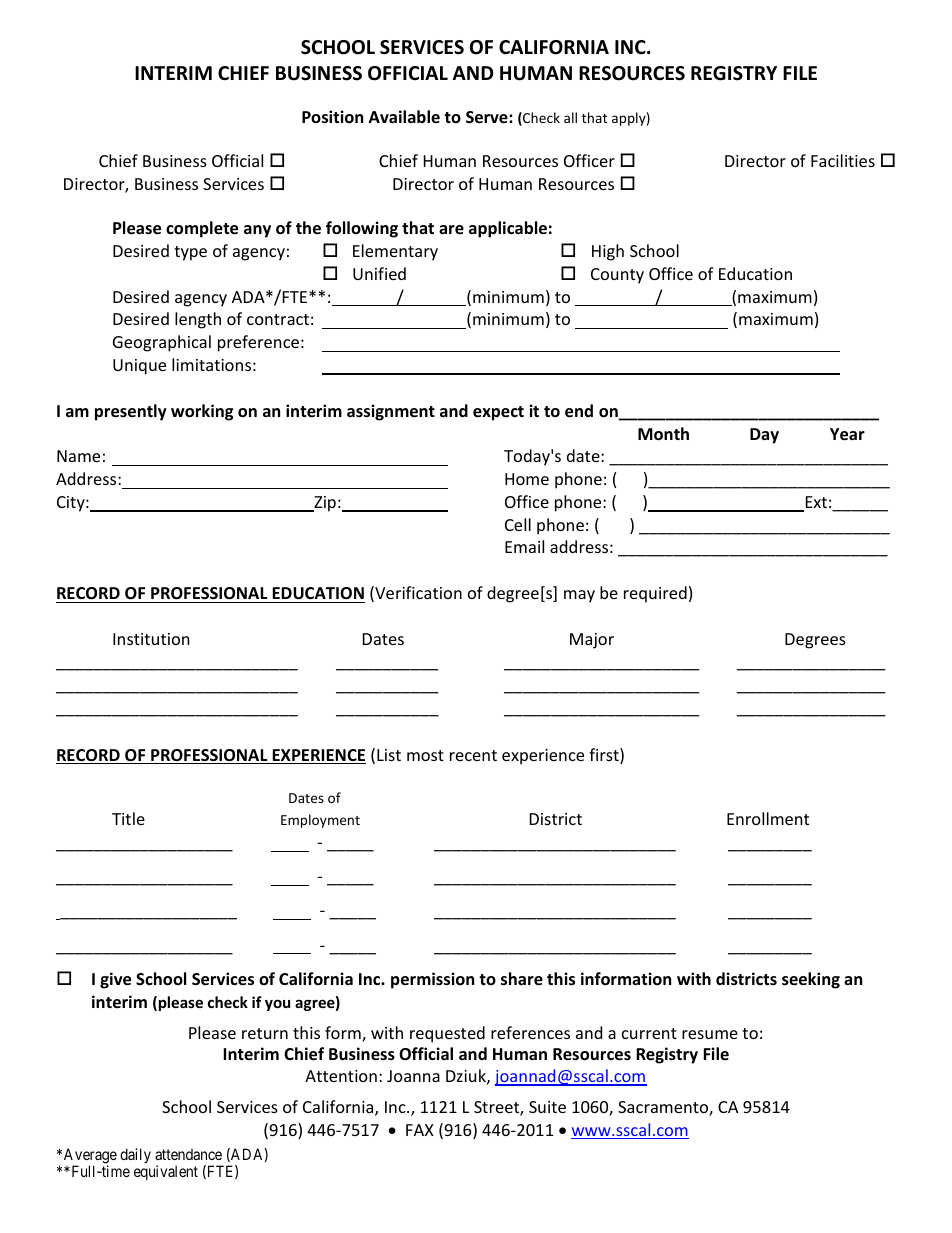  I want to click on complete, so click(202, 229).
